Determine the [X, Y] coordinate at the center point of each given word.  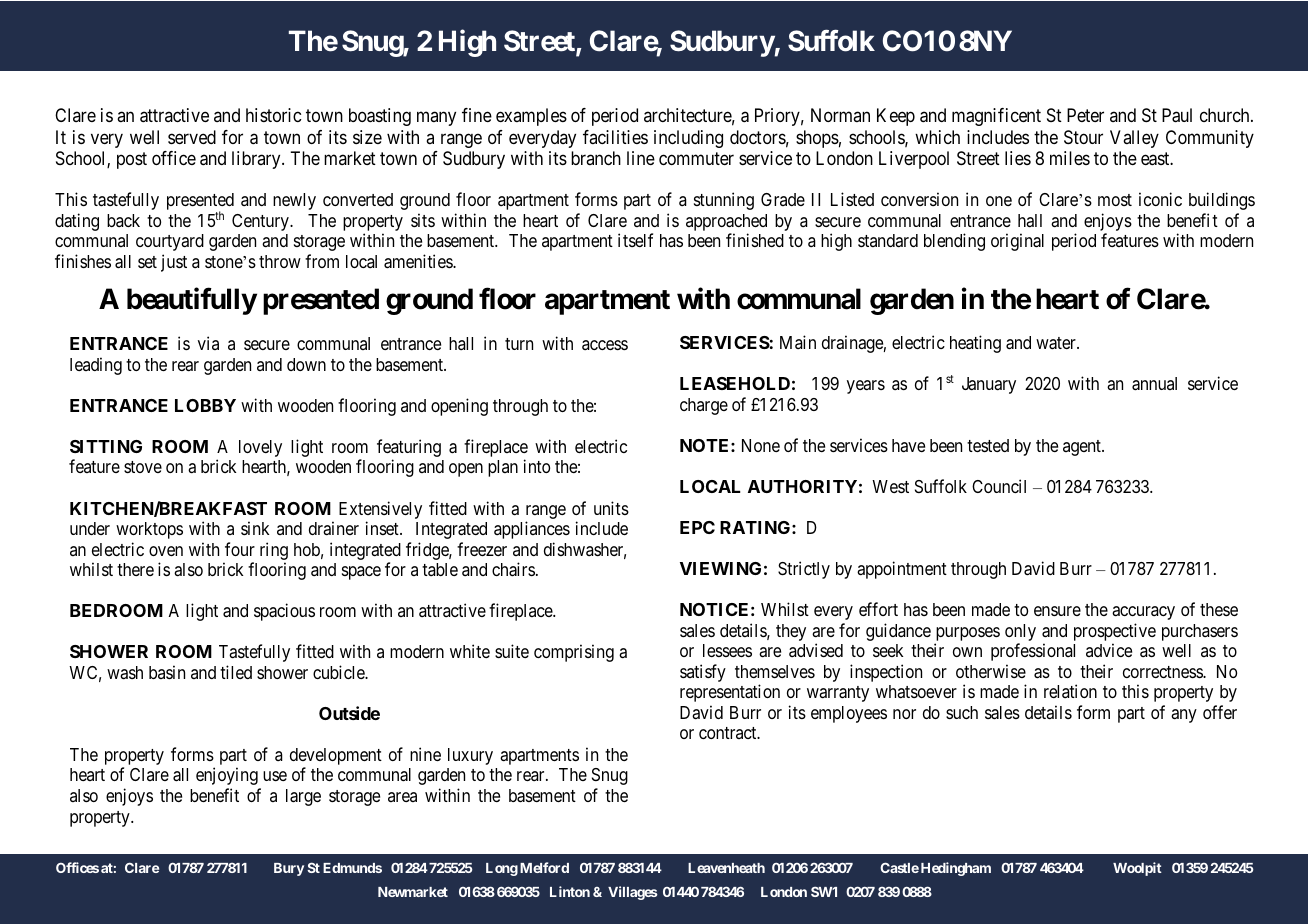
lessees [727, 650]
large [303, 797]
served [192, 137]
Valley [1134, 139]
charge [704, 406]
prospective [1115, 632]
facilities [615, 137]
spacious [284, 612]
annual [1154, 384]
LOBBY [205, 405]
